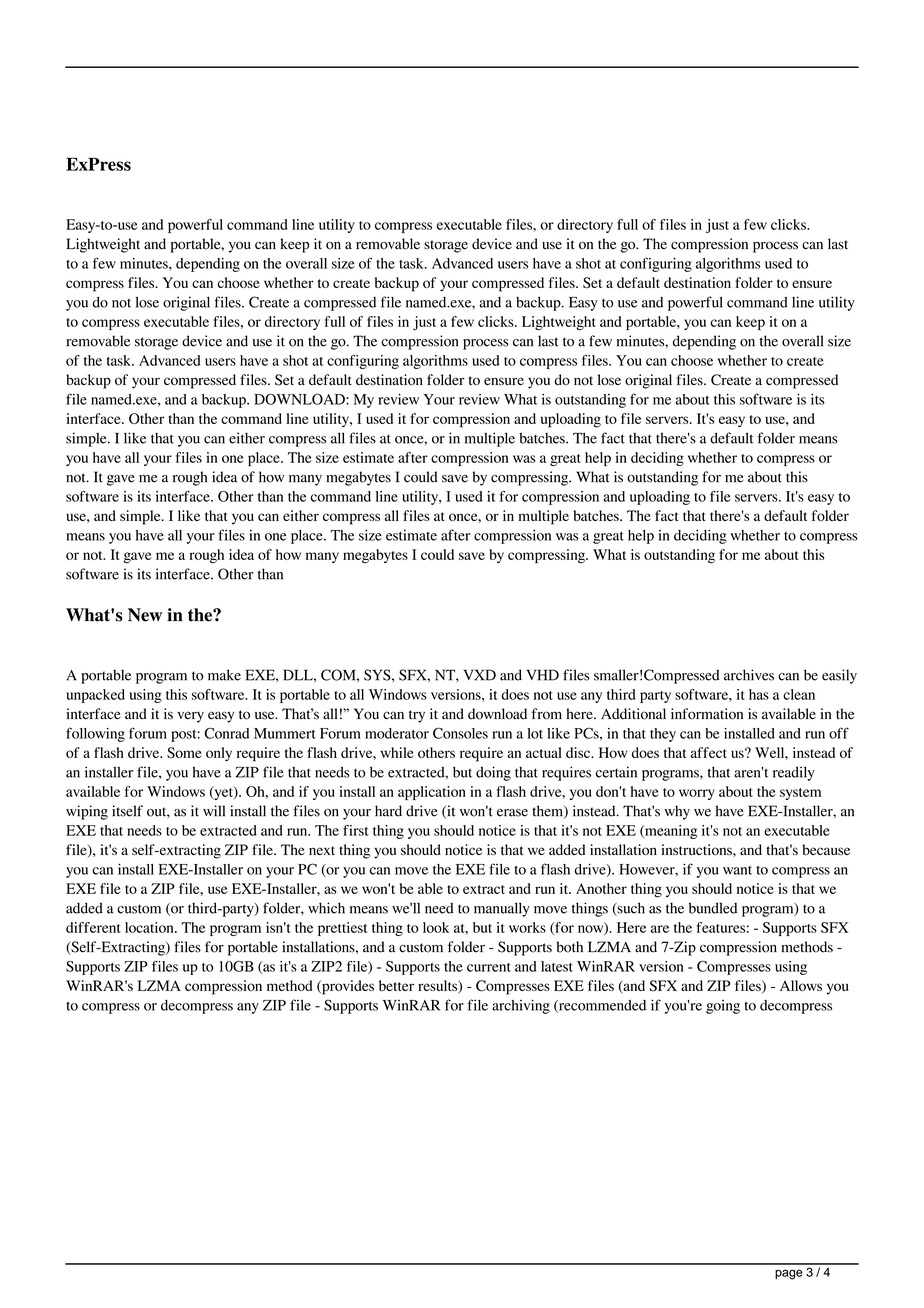  I want to click on system, so click(800, 794).
